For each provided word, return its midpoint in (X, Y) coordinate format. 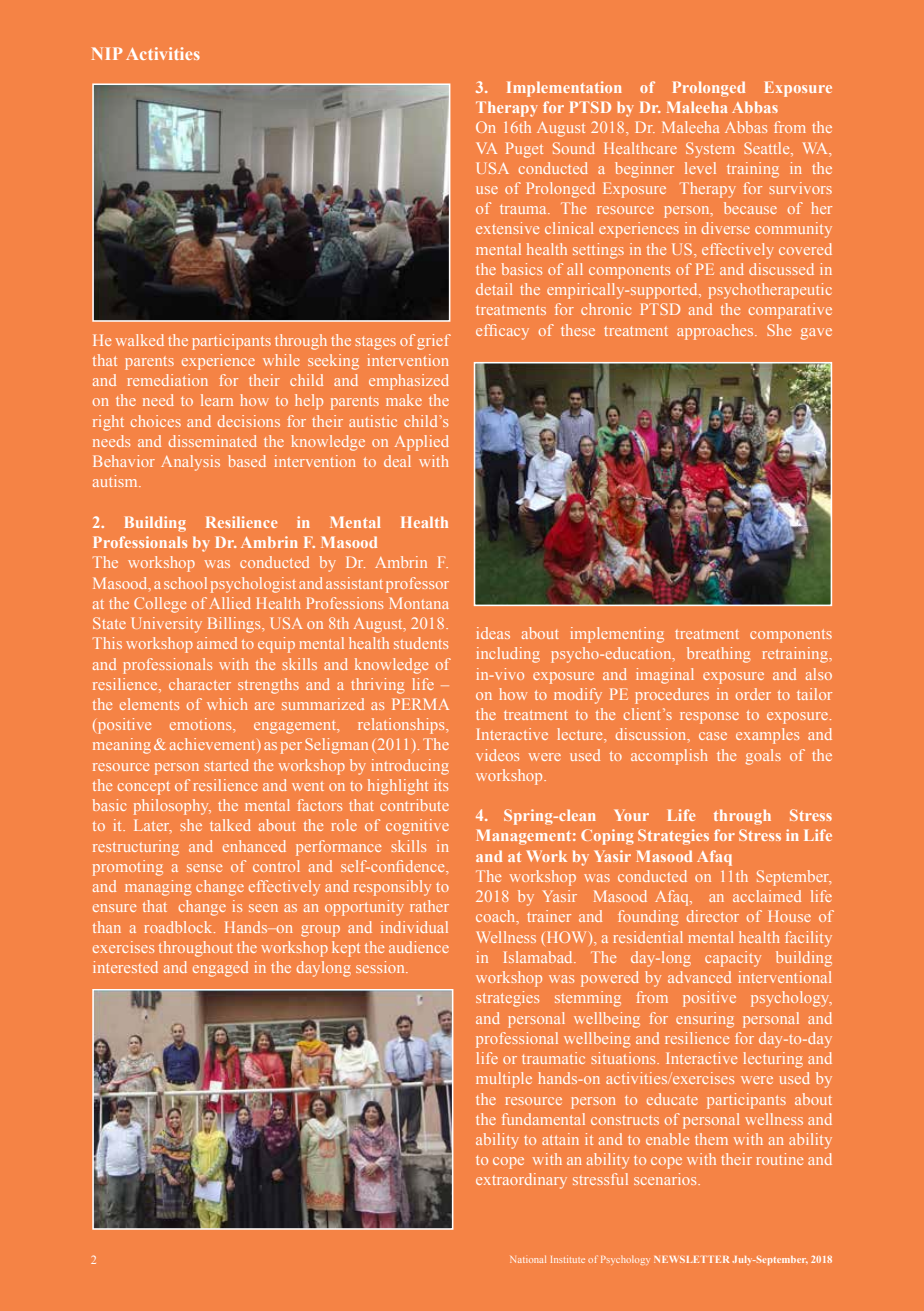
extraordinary (521, 1181)
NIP (107, 53)
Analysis (190, 463)
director (713, 916)
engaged (220, 969)
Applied (422, 443)
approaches (716, 332)
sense (204, 868)
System (710, 150)
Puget (524, 150)
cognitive (417, 827)
